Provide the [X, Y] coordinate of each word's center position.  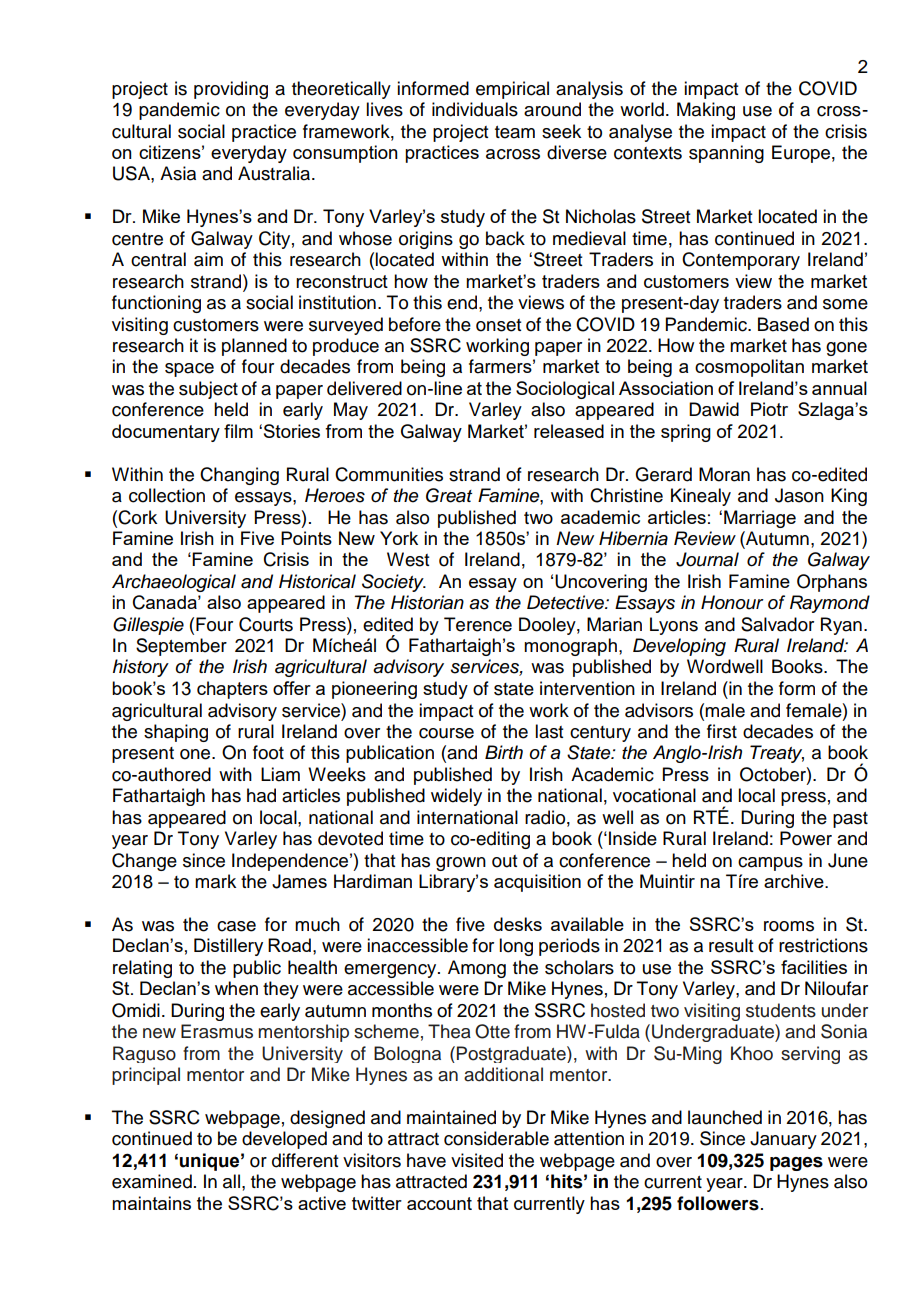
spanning [726, 154]
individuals [475, 109]
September [181, 647]
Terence [478, 624]
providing [231, 90]
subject [208, 390]
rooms [789, 926]
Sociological [565, 390]
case [236, 926]
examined [152, 1181]
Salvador [777, 624]
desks [518, 924]
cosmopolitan [749, 368]
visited [477, 1160]
